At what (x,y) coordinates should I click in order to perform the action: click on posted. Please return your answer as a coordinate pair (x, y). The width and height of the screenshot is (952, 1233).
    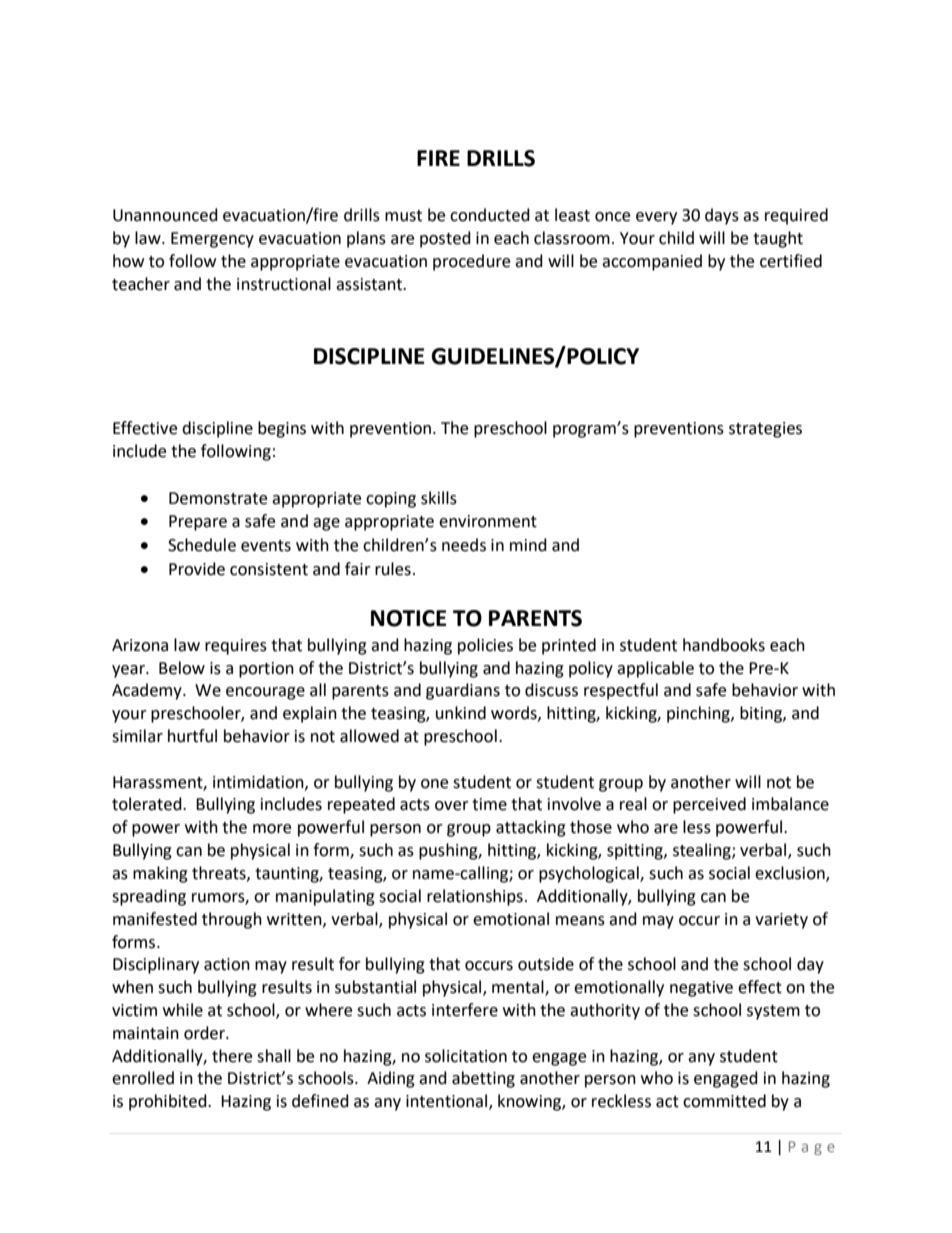
    Looking at the image, I should click on (445, 239).
